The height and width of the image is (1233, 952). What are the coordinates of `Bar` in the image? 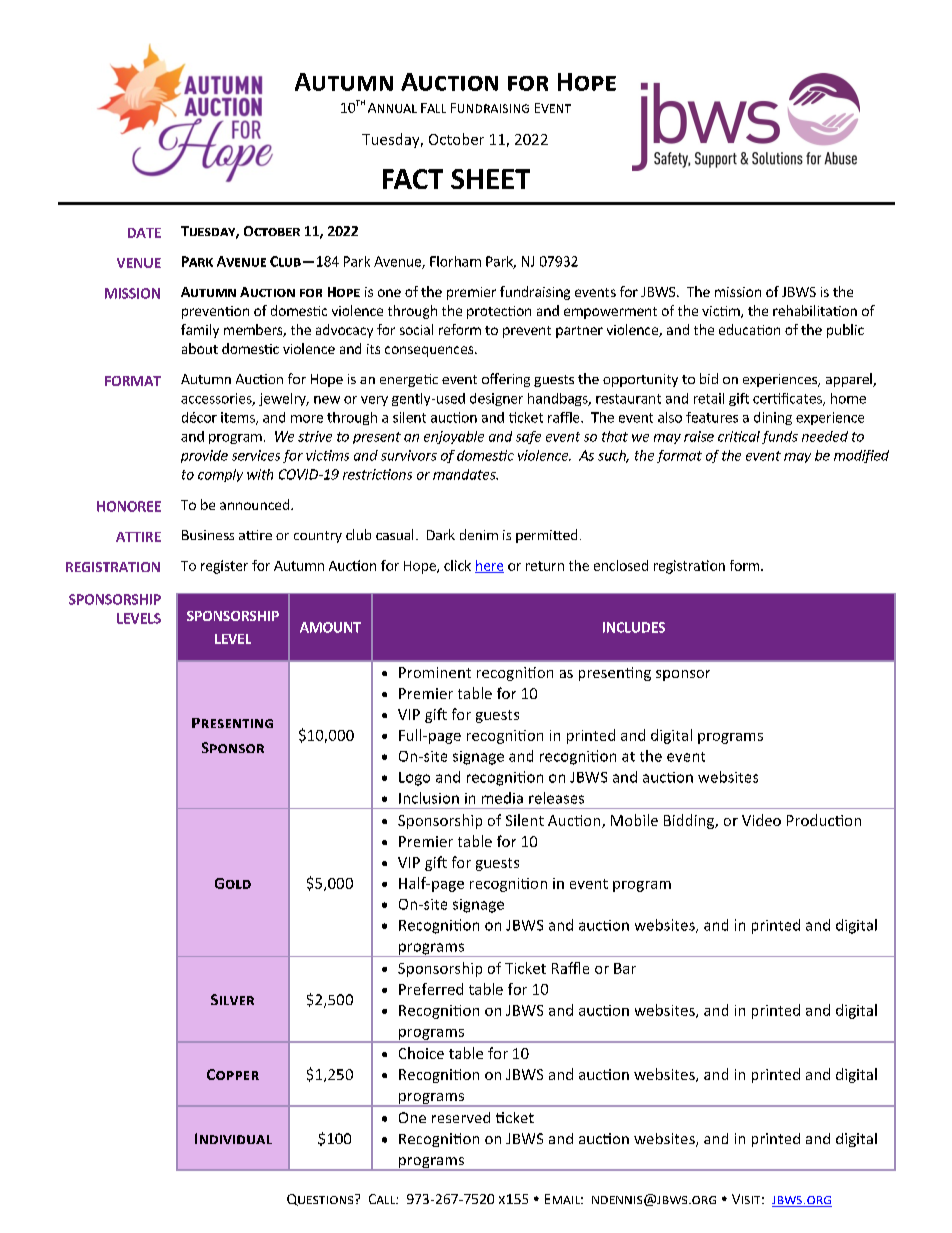 It's located at (625, 968).
